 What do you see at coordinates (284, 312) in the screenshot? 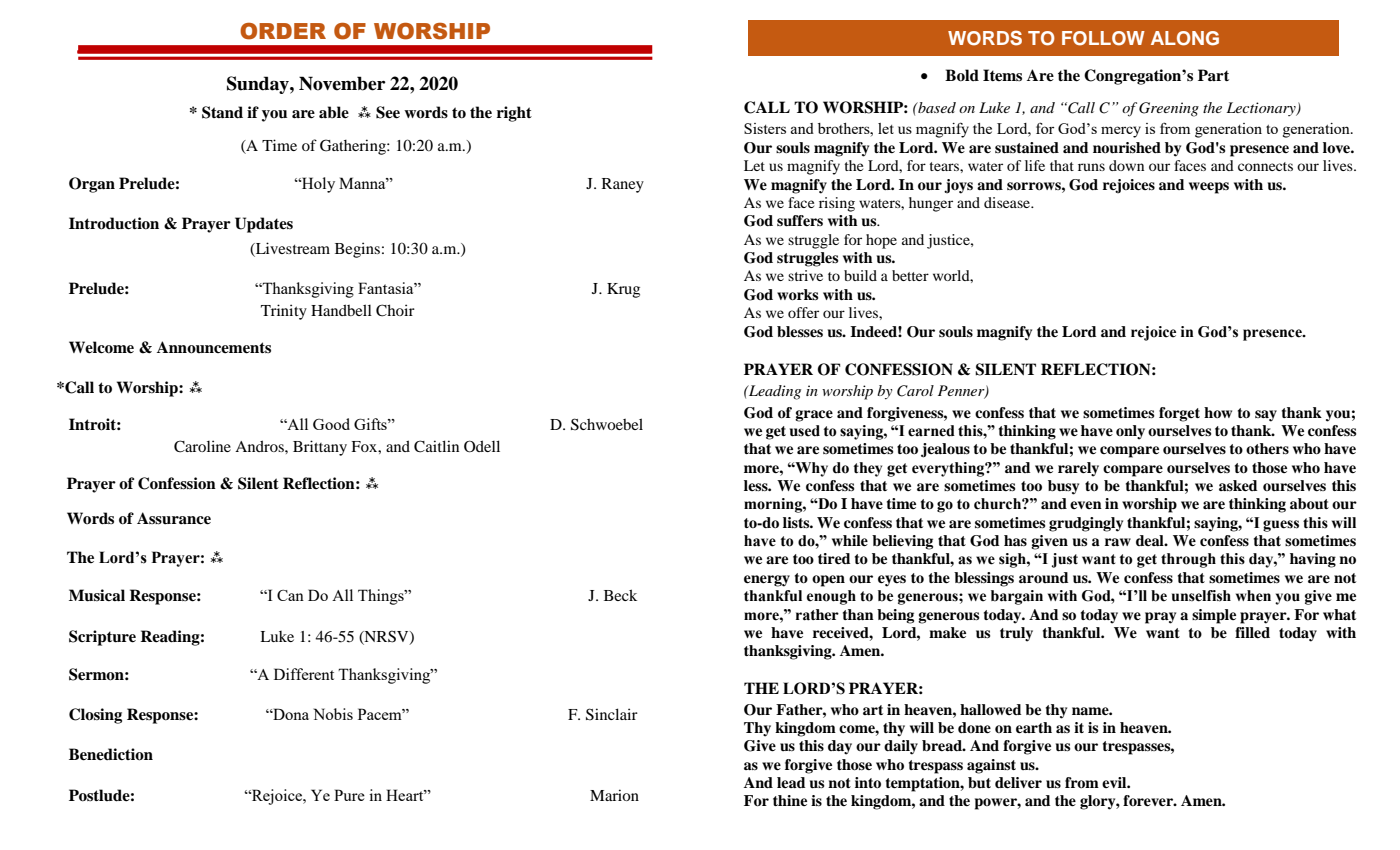
I see `Trinity` at bounding box center [284, 312].
